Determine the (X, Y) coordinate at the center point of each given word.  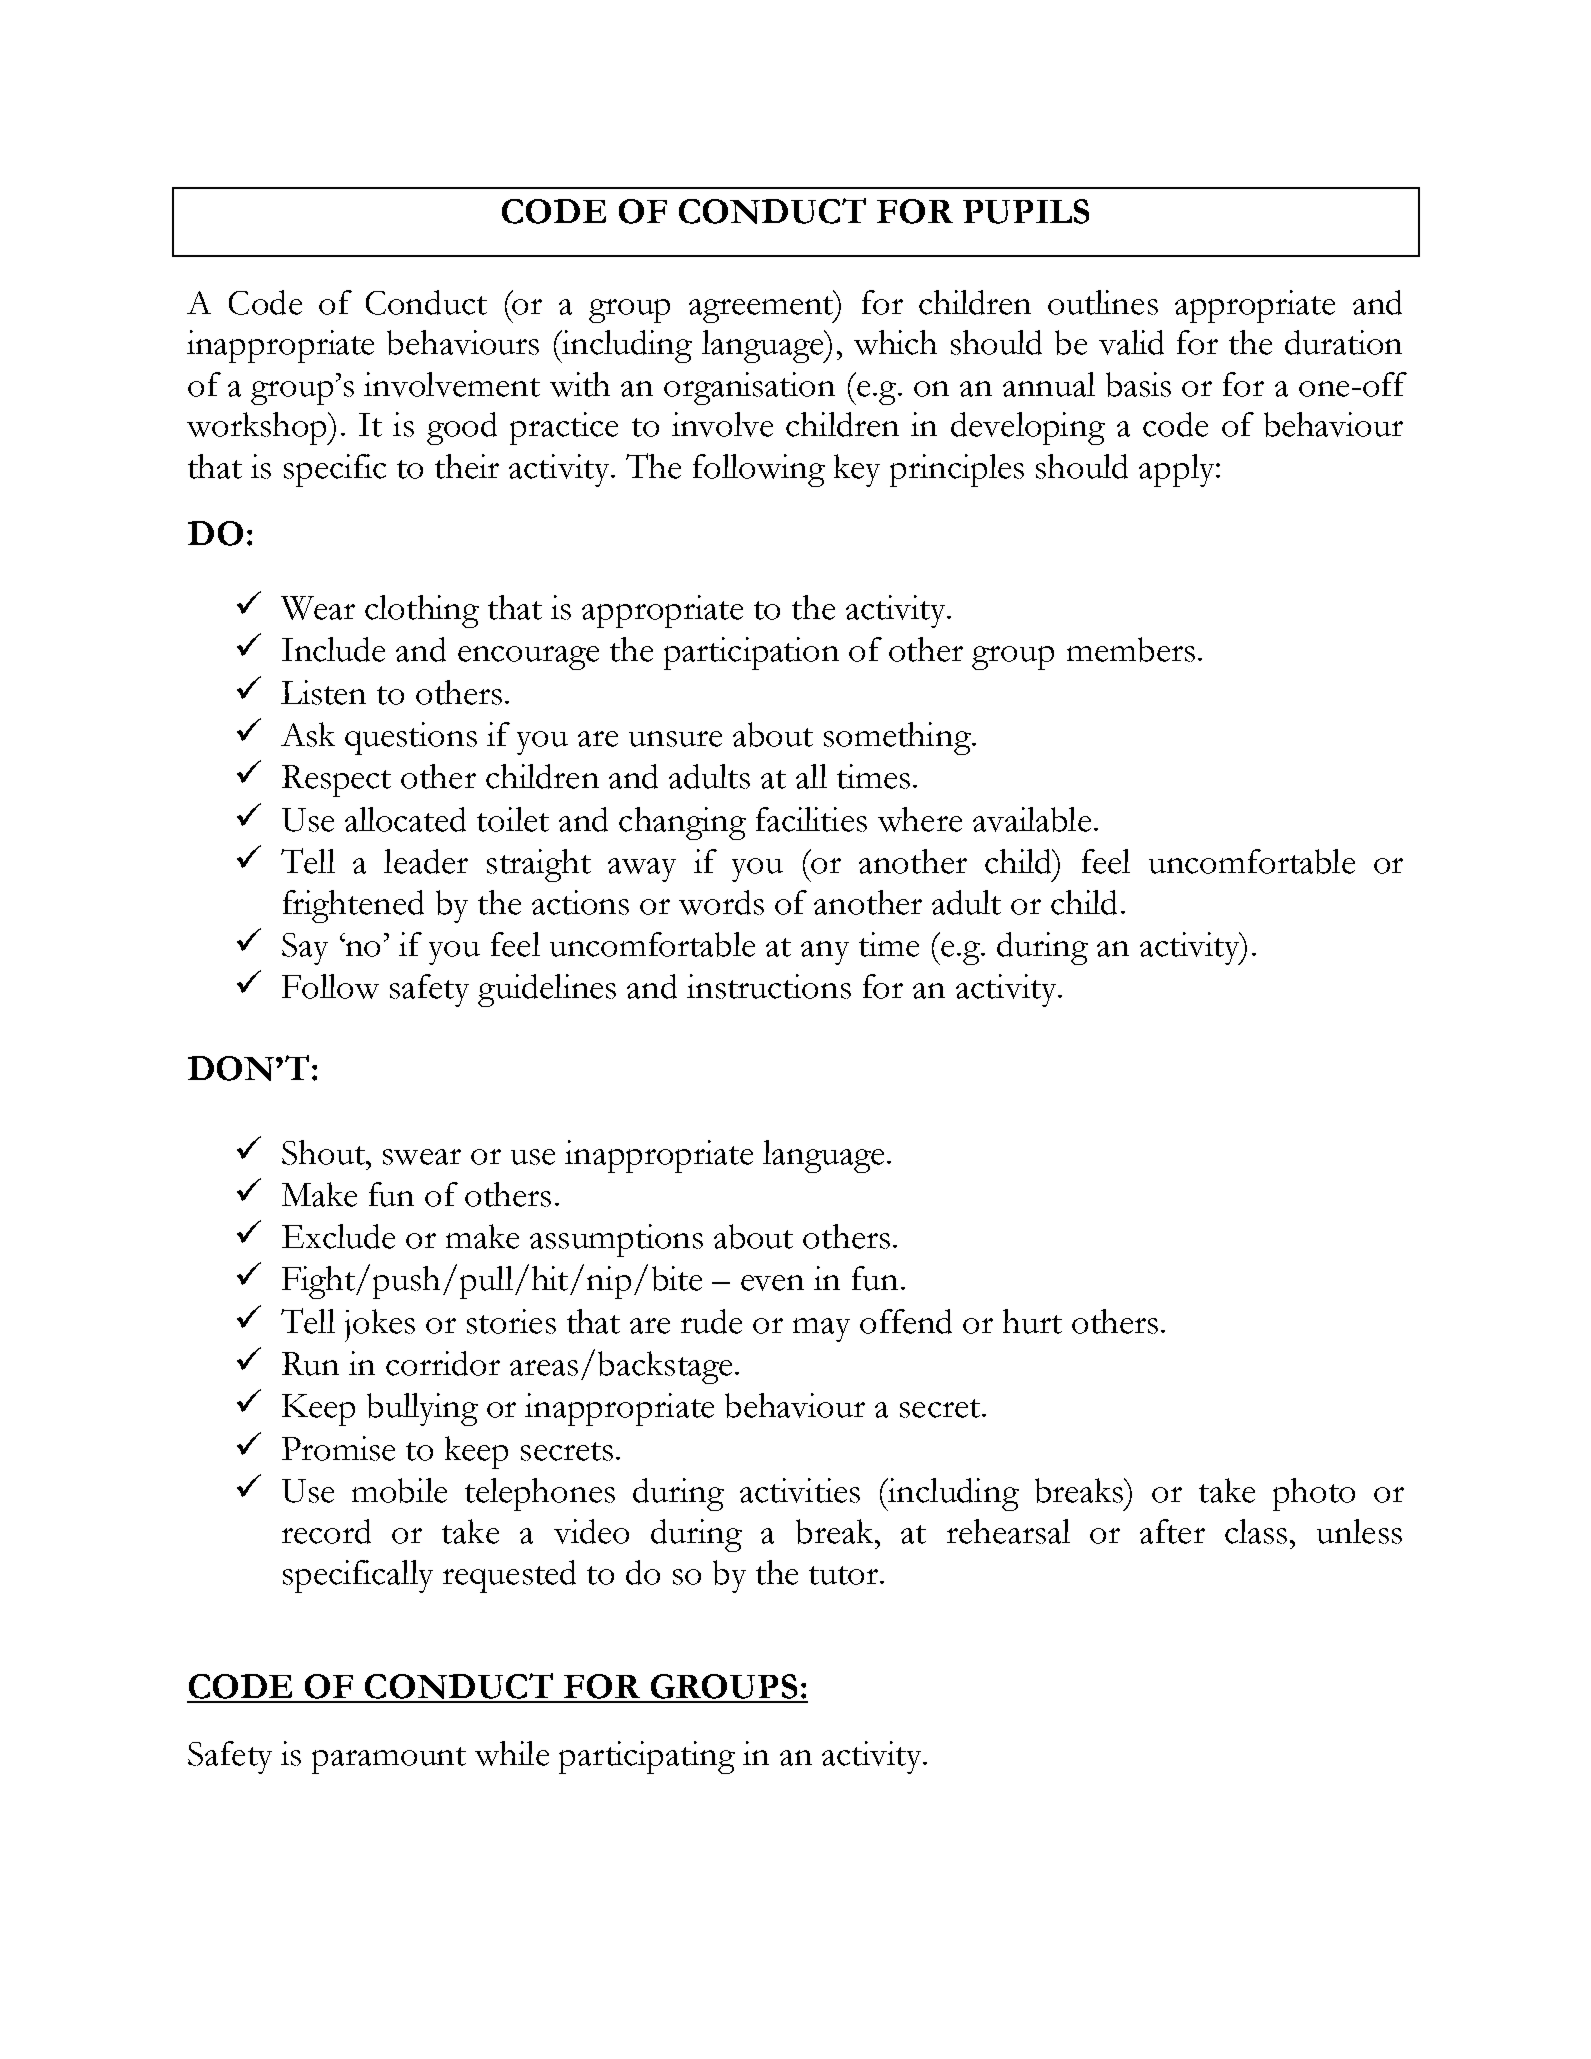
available (1032, 819)
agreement (762, 309)
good (462, 428)
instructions (769, 986)
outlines (1103, 302)
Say (305, 949)
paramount (389, 1760)
